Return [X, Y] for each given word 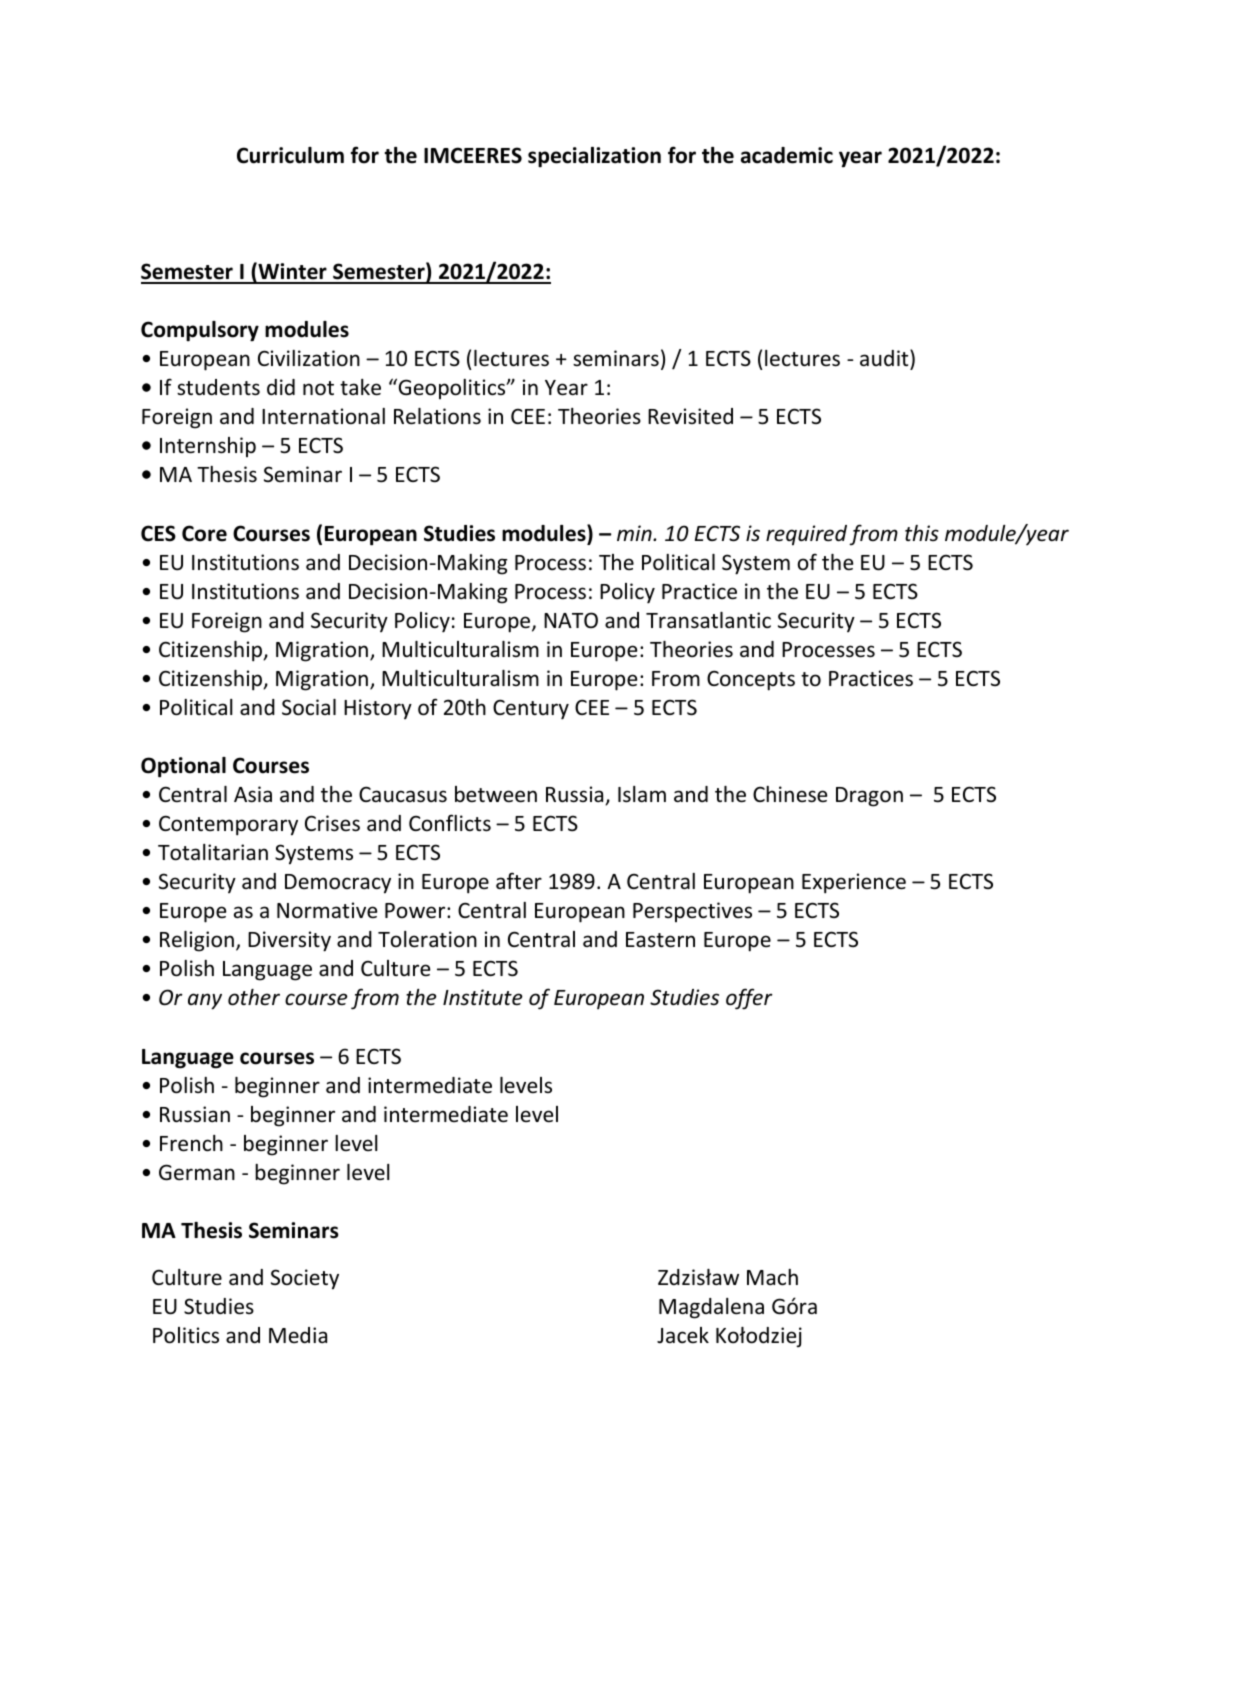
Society [305, 1279]
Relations [437, 416]
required [806, 535]
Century [531, 709]
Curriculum [290, 155]
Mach [772, 1277]
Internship [208, 447]
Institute [483, 997]
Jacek [683, 1335]
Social [309, 707]
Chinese [790, 794]
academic [787, 155]
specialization [594, 157]
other [254, 997]
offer [749, 999]
